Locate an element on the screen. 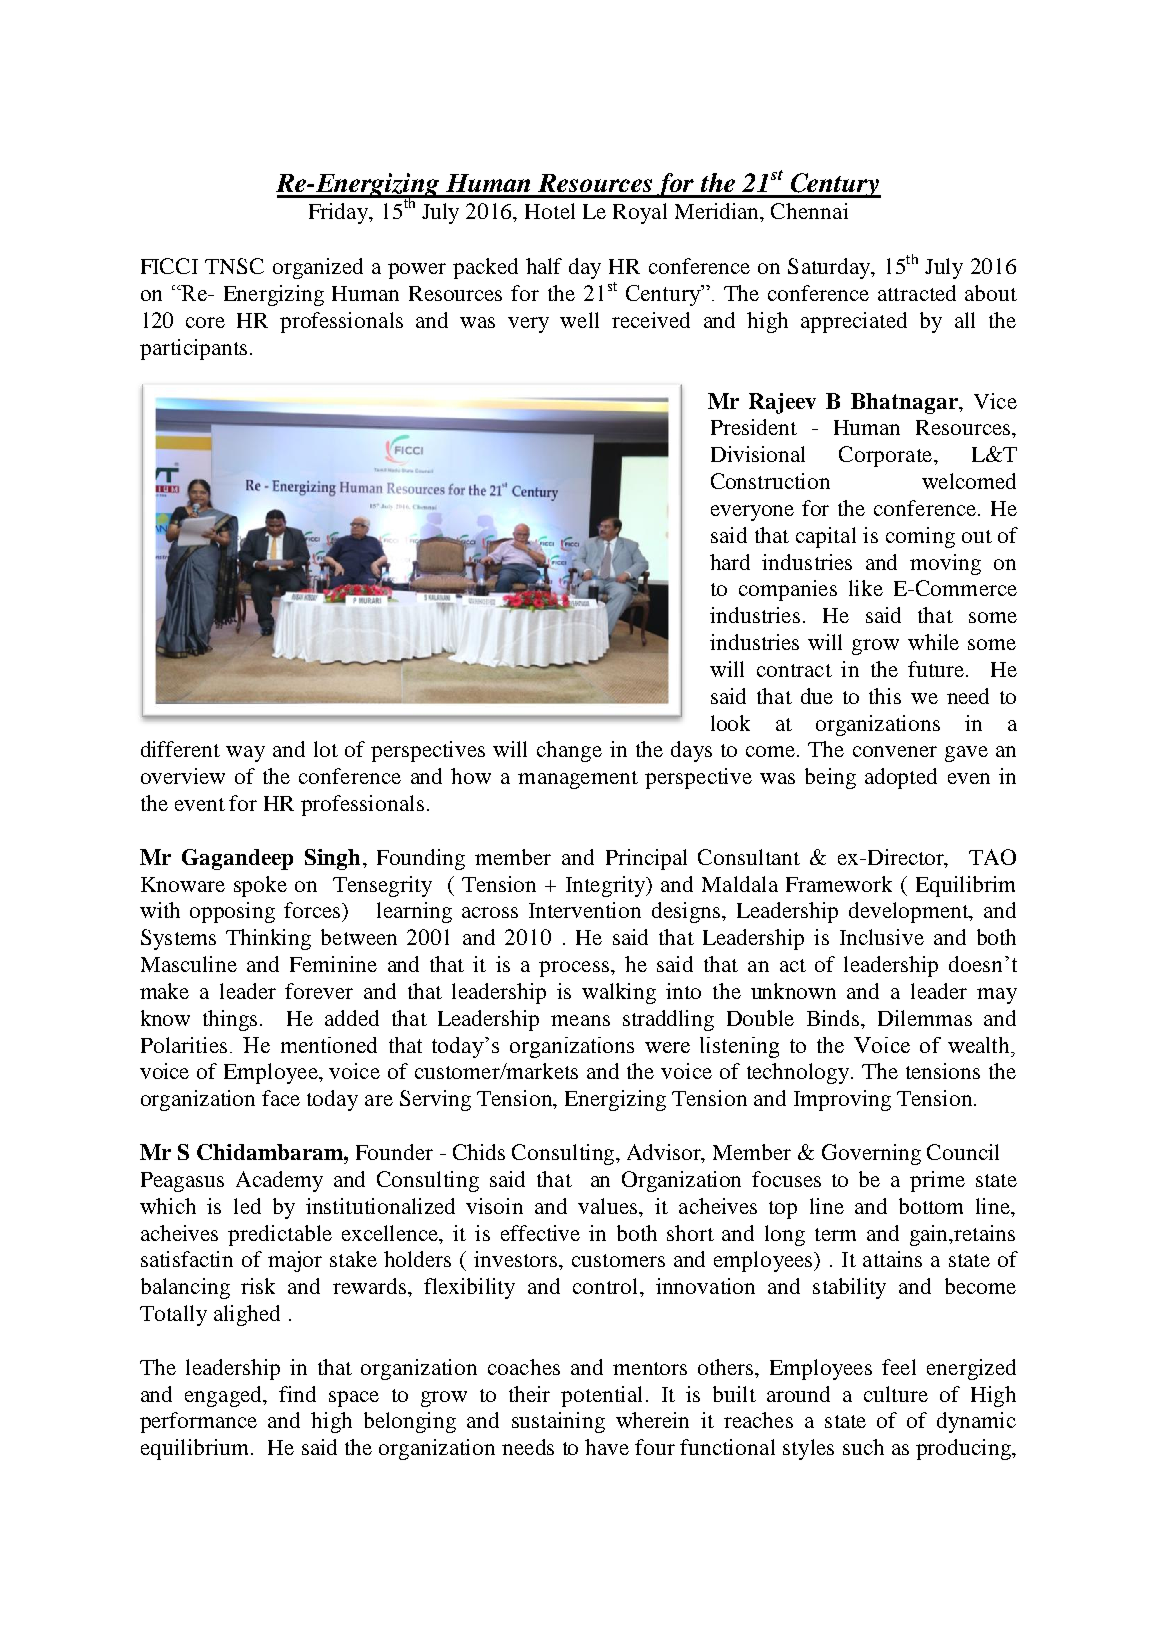  while is located at coordinates (933, 642).
